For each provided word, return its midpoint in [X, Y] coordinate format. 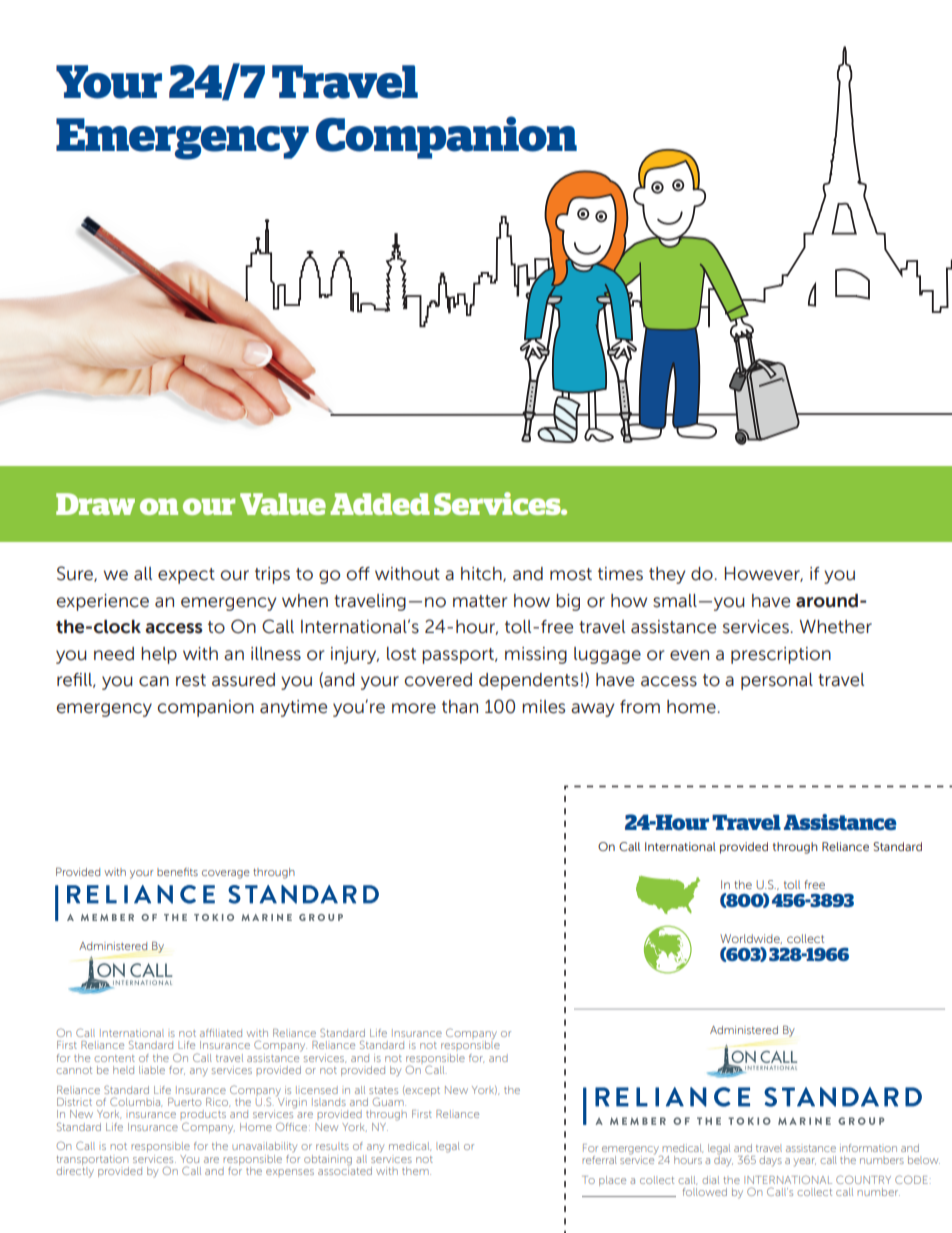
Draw [95, 504]
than [460, 707]
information [868, 1148]
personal [777, 681]
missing [536, 655]
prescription [781, 655]
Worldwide [751, 939]
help [159, 655]
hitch [482, 574]
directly [75, 1172]
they [667, 575]
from [640, 707]
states [383, 1090]
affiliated [221, 1033]
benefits [177, 872]
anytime [293, 708]
